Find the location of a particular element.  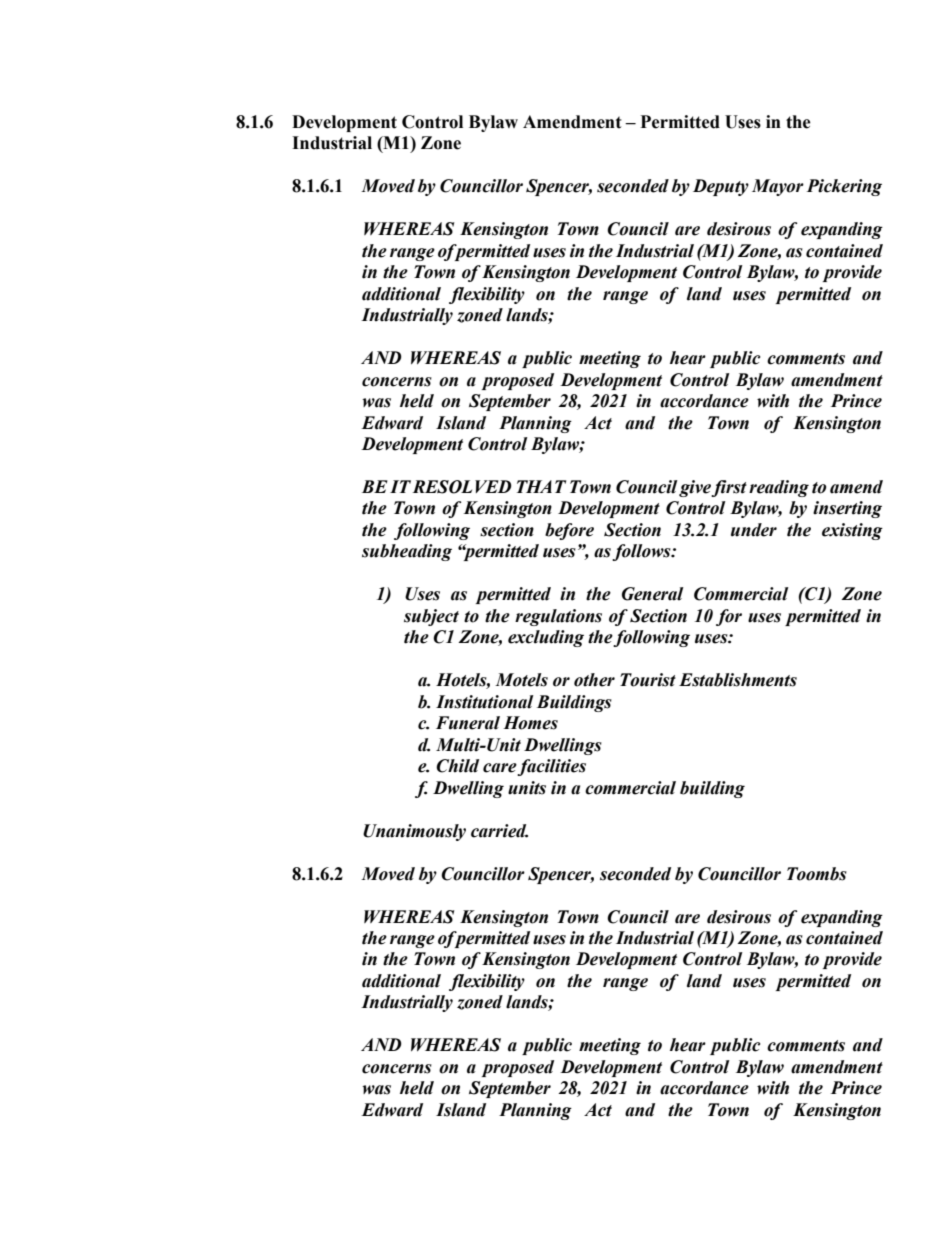

subject is located at coordinates (431, 617).
